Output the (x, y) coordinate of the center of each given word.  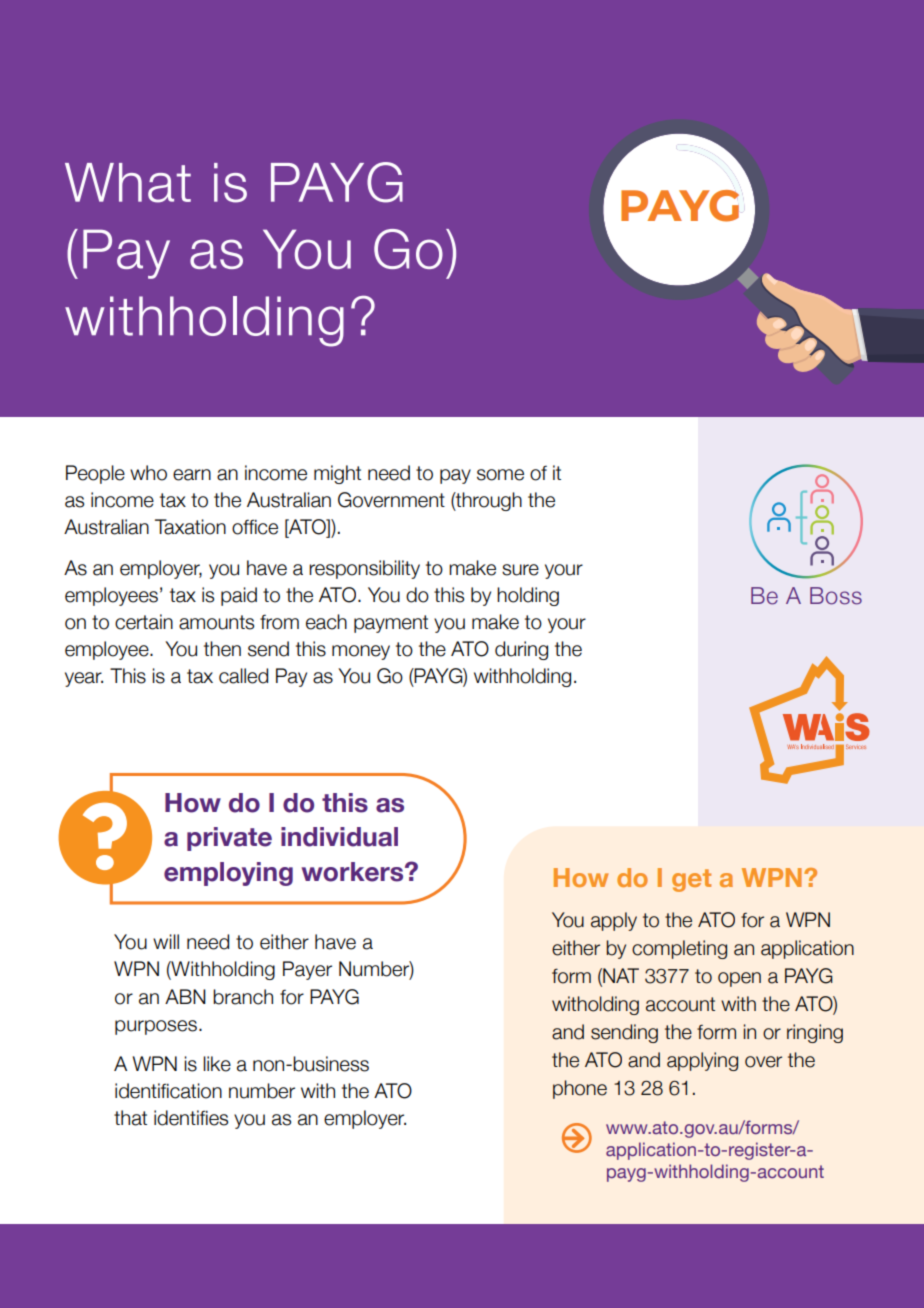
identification (168, 1091)
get (691, 880)
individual (339, 837)
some (500, 475)
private (229, 839)
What (128, 183)
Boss (836, 596)
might (337, 474)
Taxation (190, 527)
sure (520, 570)
